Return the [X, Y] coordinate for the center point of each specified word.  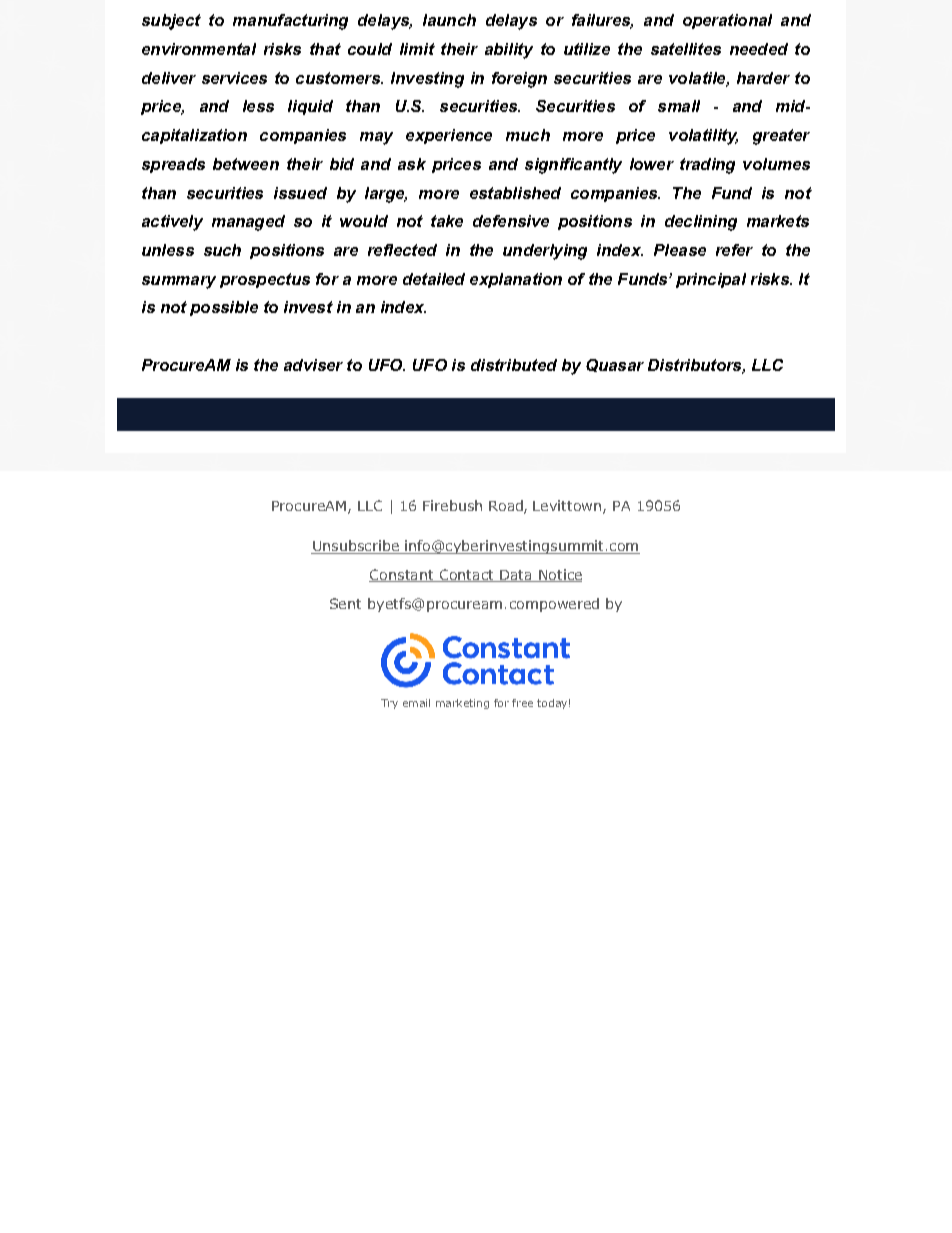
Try [389, 704]
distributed [514, 365]
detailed [434, 279]
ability [509, 51]
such [222, 250]
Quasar [615, 365]
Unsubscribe [356, 547]
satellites [686, 49]
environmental [199, 49]
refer [734, 250]
